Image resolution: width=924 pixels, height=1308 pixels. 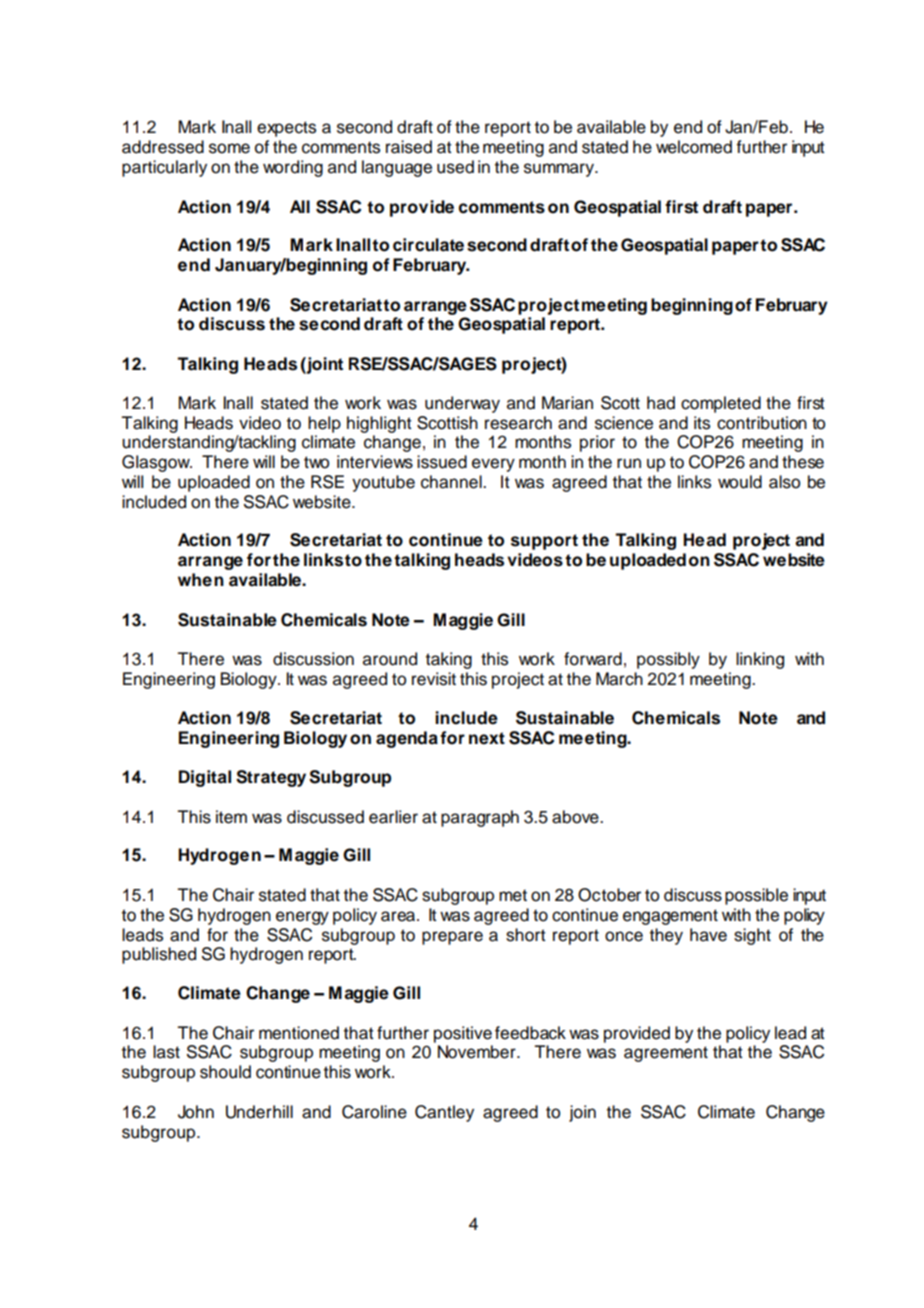 What do you see at coordinates (205, 778) in the image?
I see `Digital` at bounding box center [205, 778].
